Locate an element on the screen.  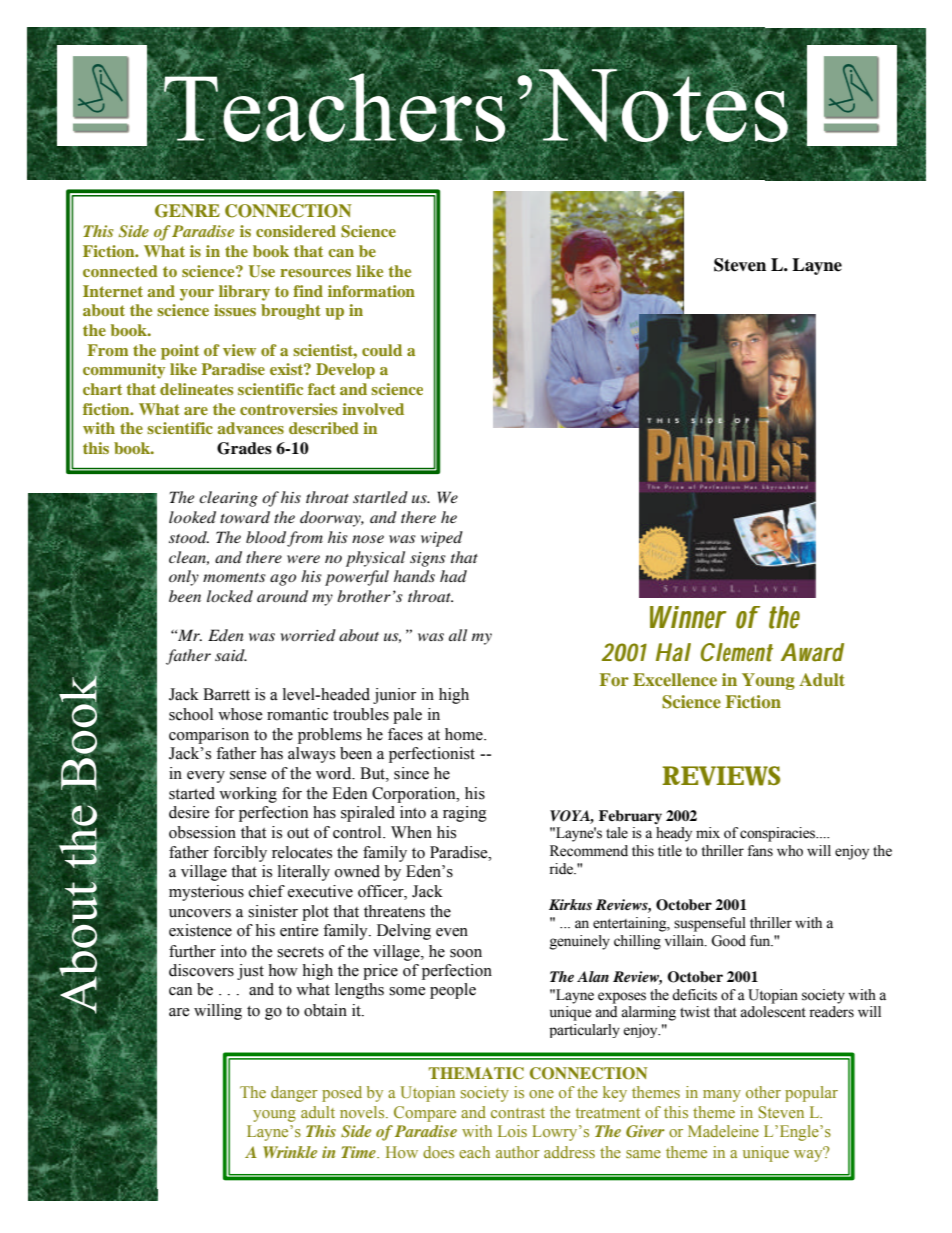
Excellence is located at coordinates (675, 679).
